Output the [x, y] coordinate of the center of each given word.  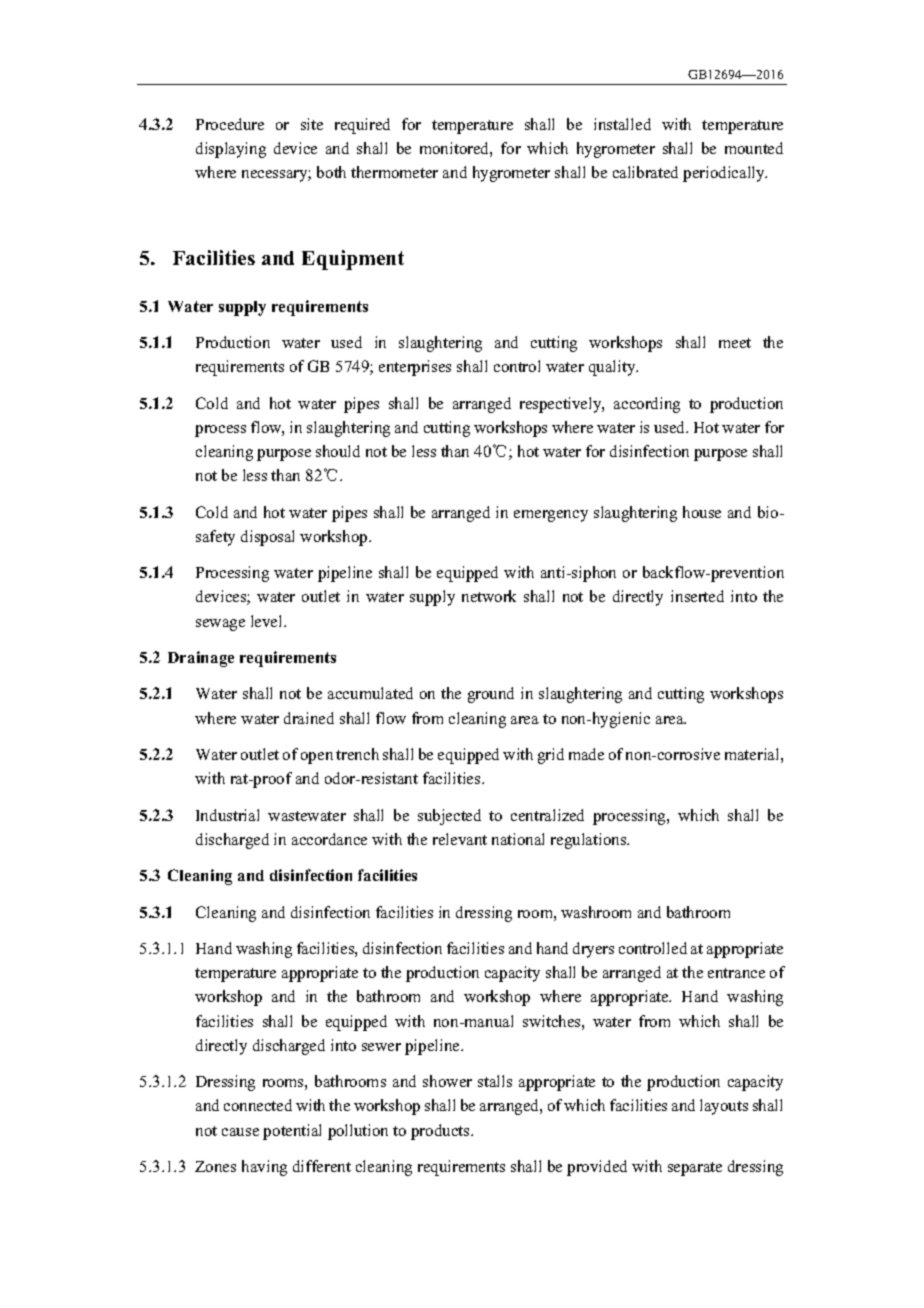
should [338, 451]
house [702, 512]
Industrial [227, 815]
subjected [449, 817]
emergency [551, 516]
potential [292, 1132]
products [441, 1132]
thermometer [394, 172]
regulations [590, 841]
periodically [725, 174]
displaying [231, 150]
